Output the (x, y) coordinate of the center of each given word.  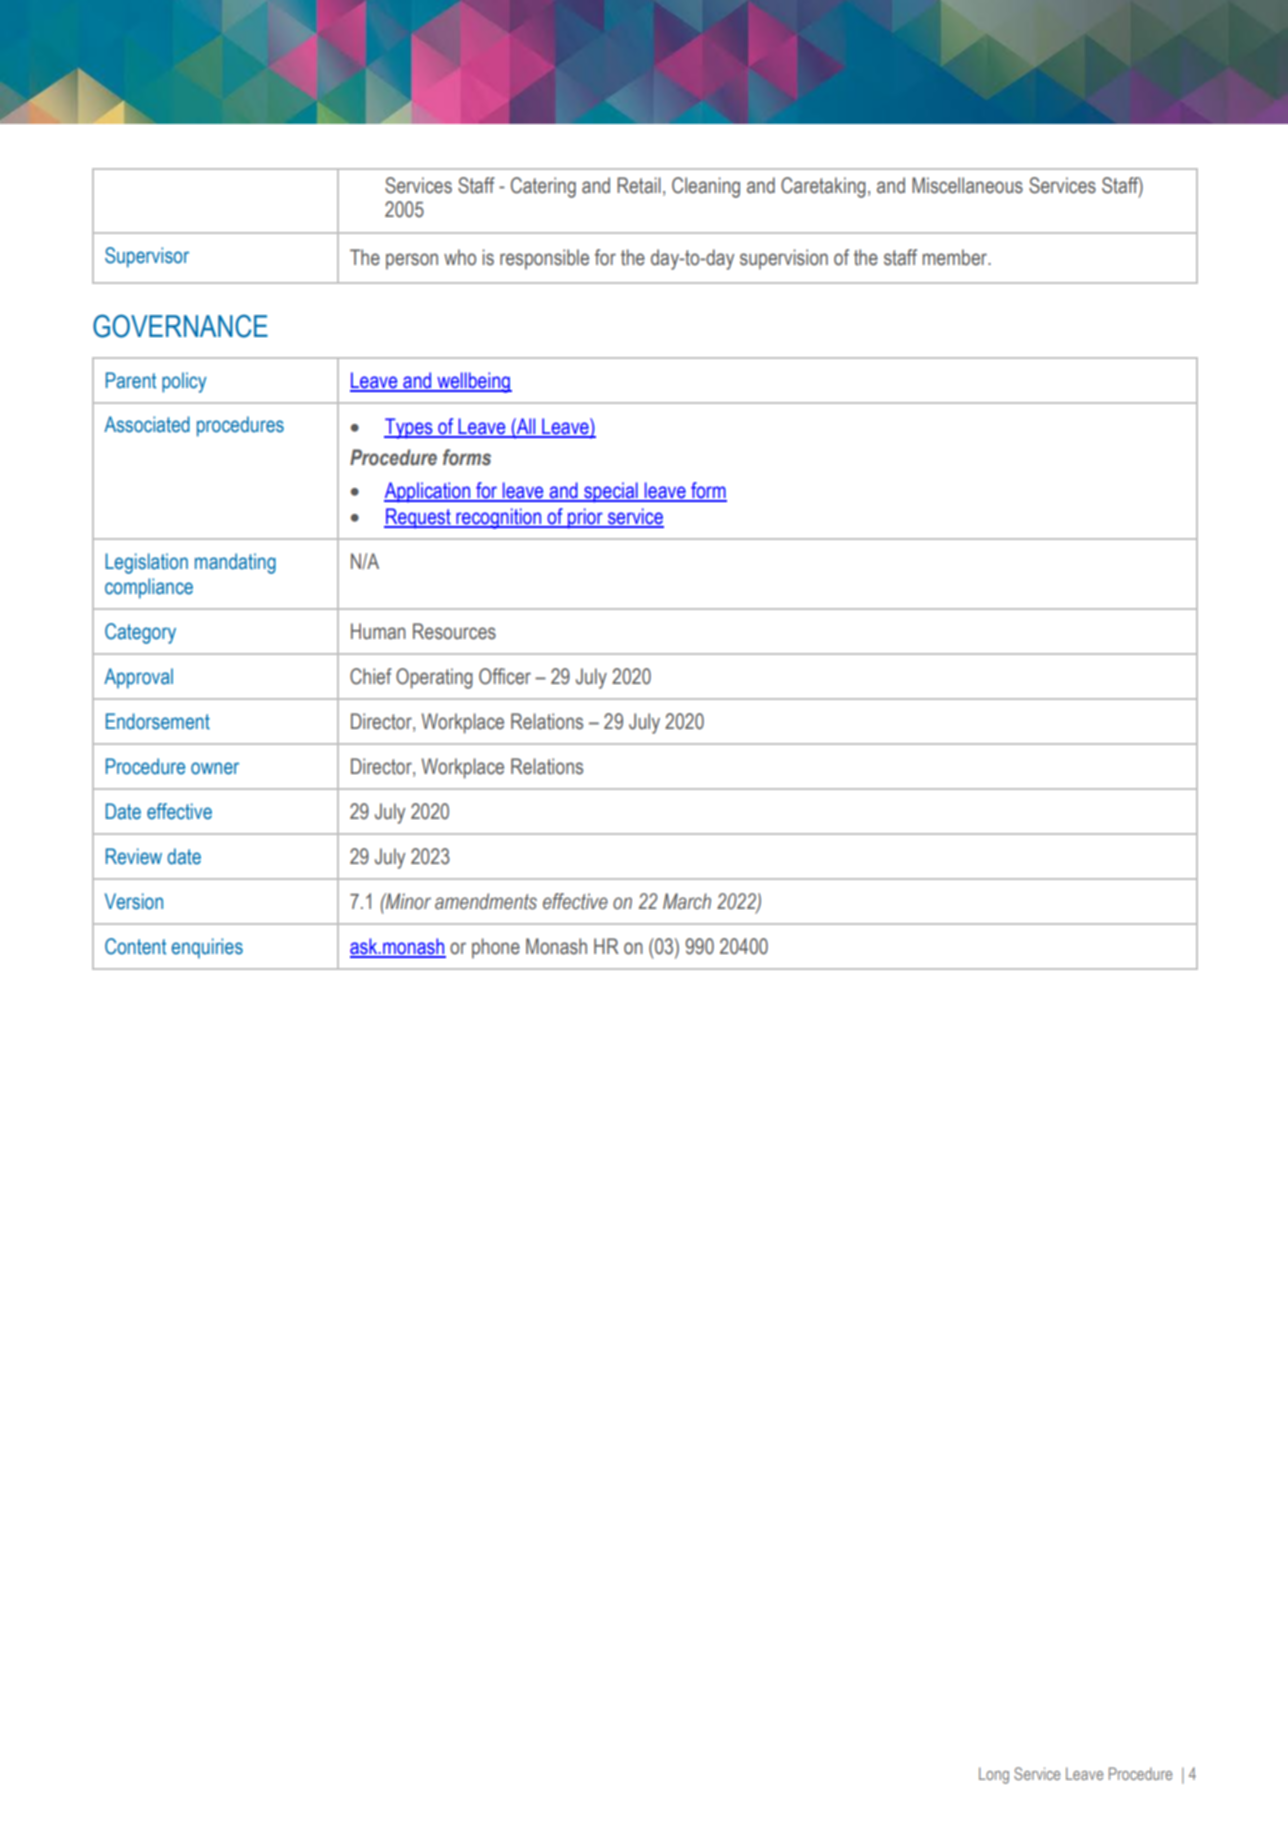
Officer (505, 676)
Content (135, 946)
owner (215, 768)
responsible (544, 259)
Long (994, 1775)
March (687, 901)
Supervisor (147, 257)
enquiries (207, 948)
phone (496, 948)
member (956, 257)
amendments (486, 901)
